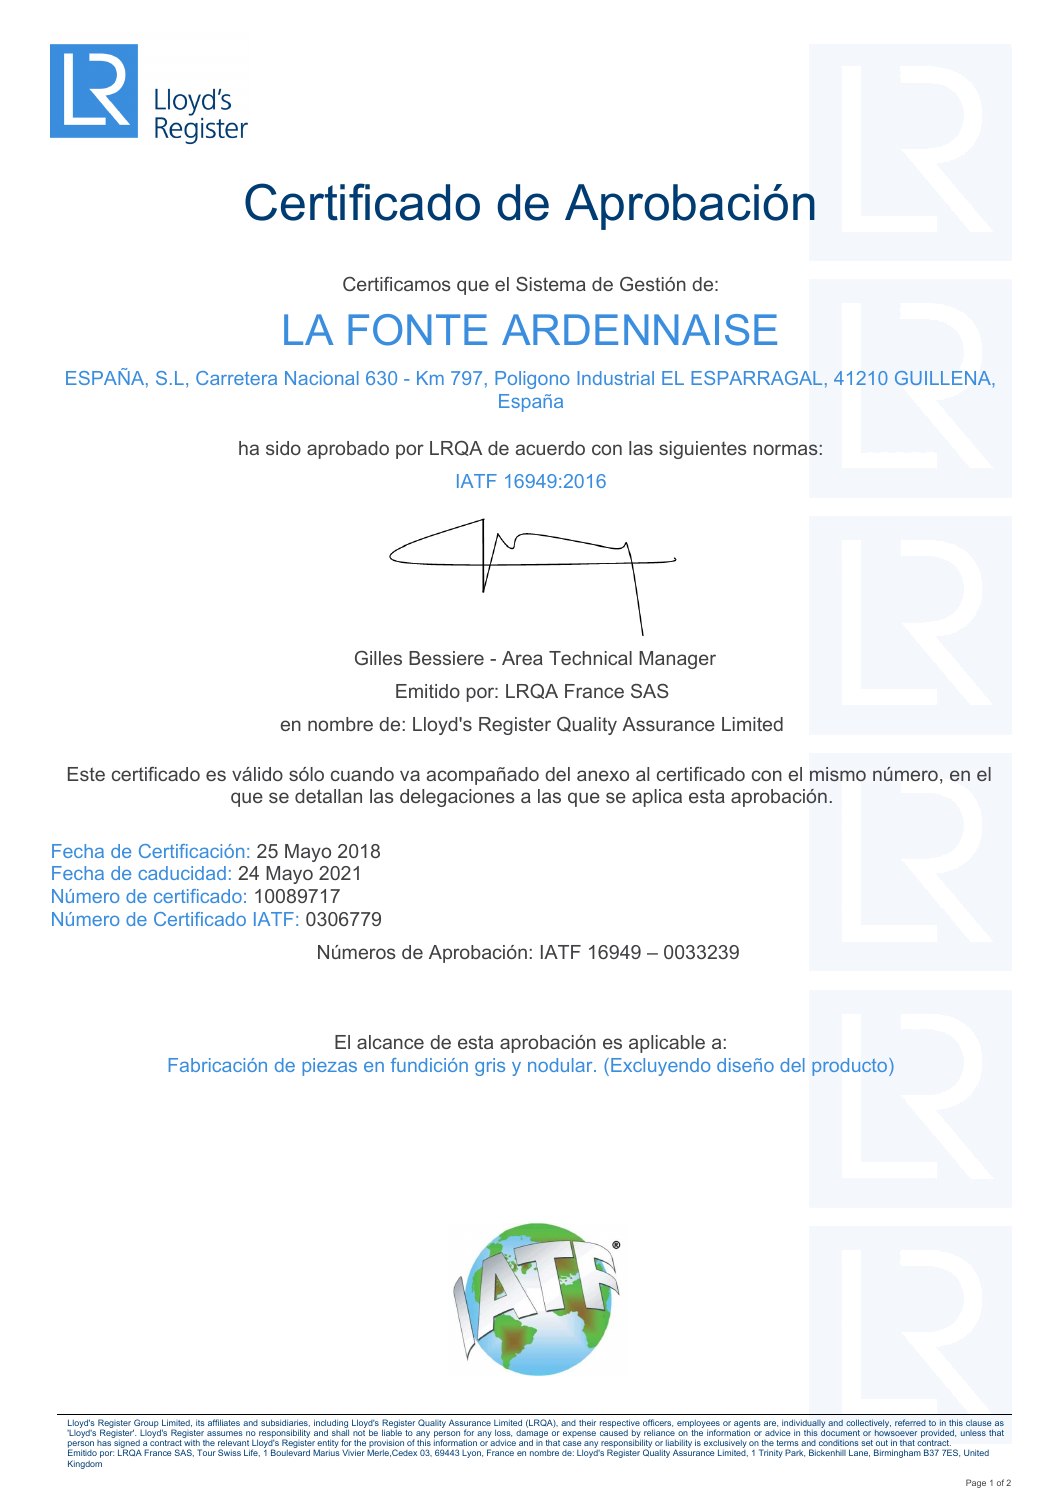 The image size is (1062, 1502). What do you see at coordinates (206, 1452) in the page?
I see `Tour` at bounding box center [206, 1452].
